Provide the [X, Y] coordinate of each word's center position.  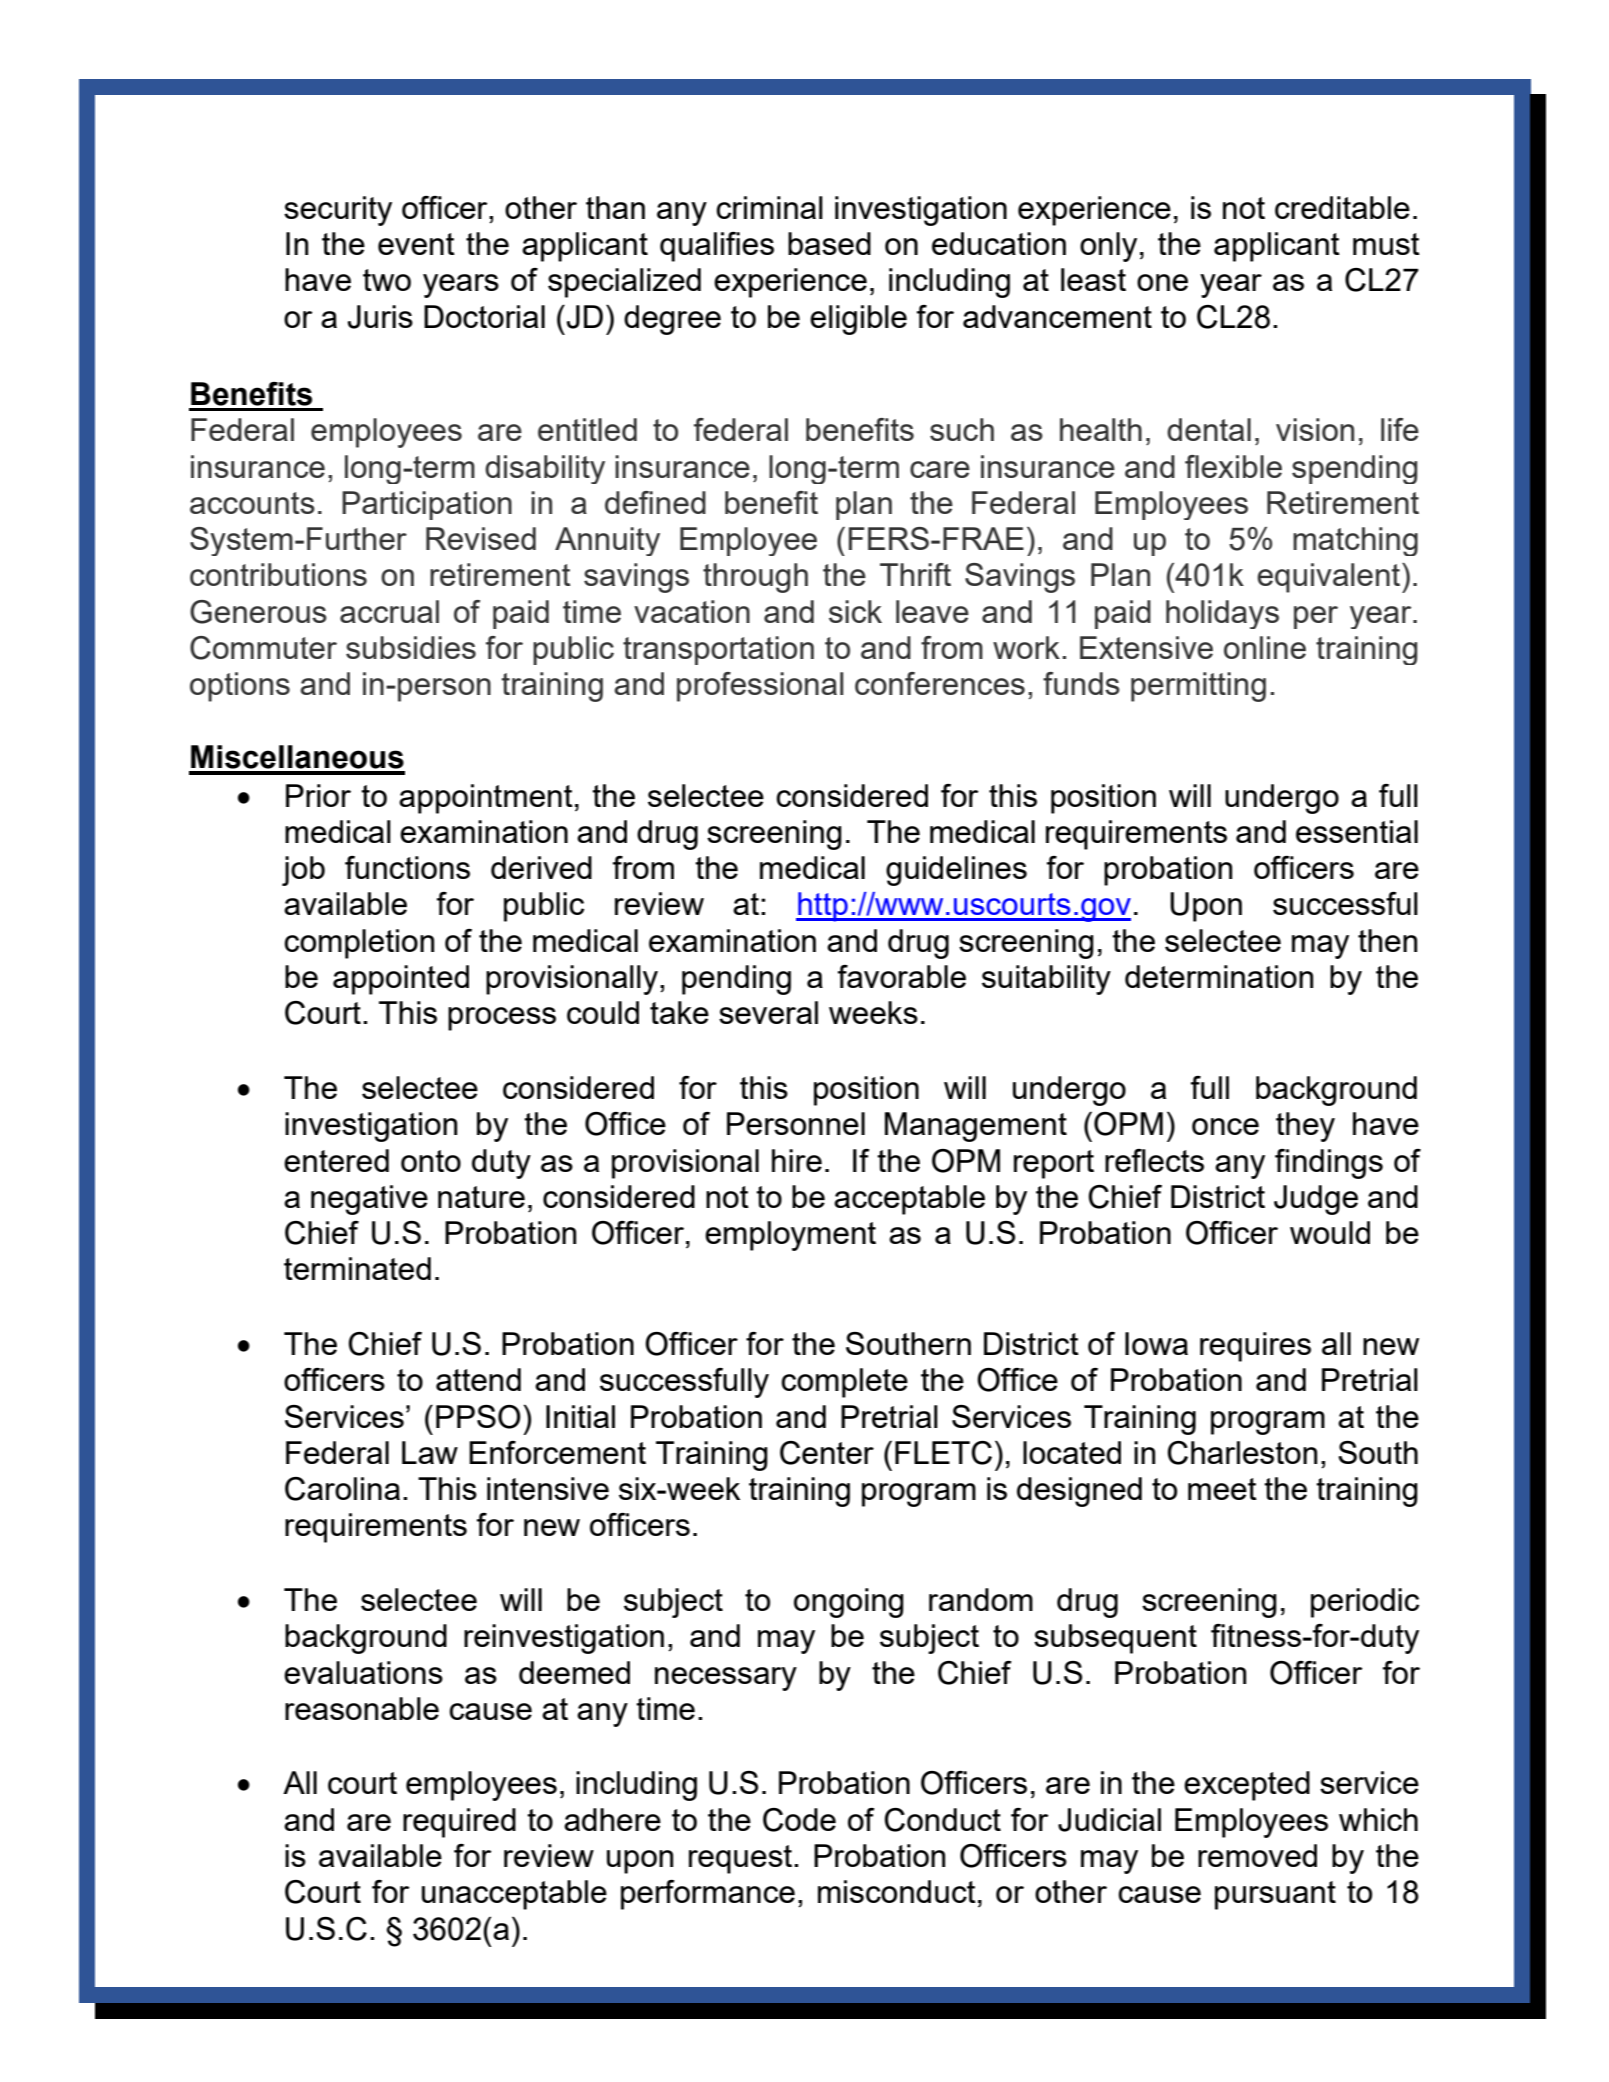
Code [799, 1820]
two [387, 280]
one [1162, 282]
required [459, 1823]
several [768, 1012]
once [1225, 1126]
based [829, 243]
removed [1257, 1855]
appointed [401, 980]
